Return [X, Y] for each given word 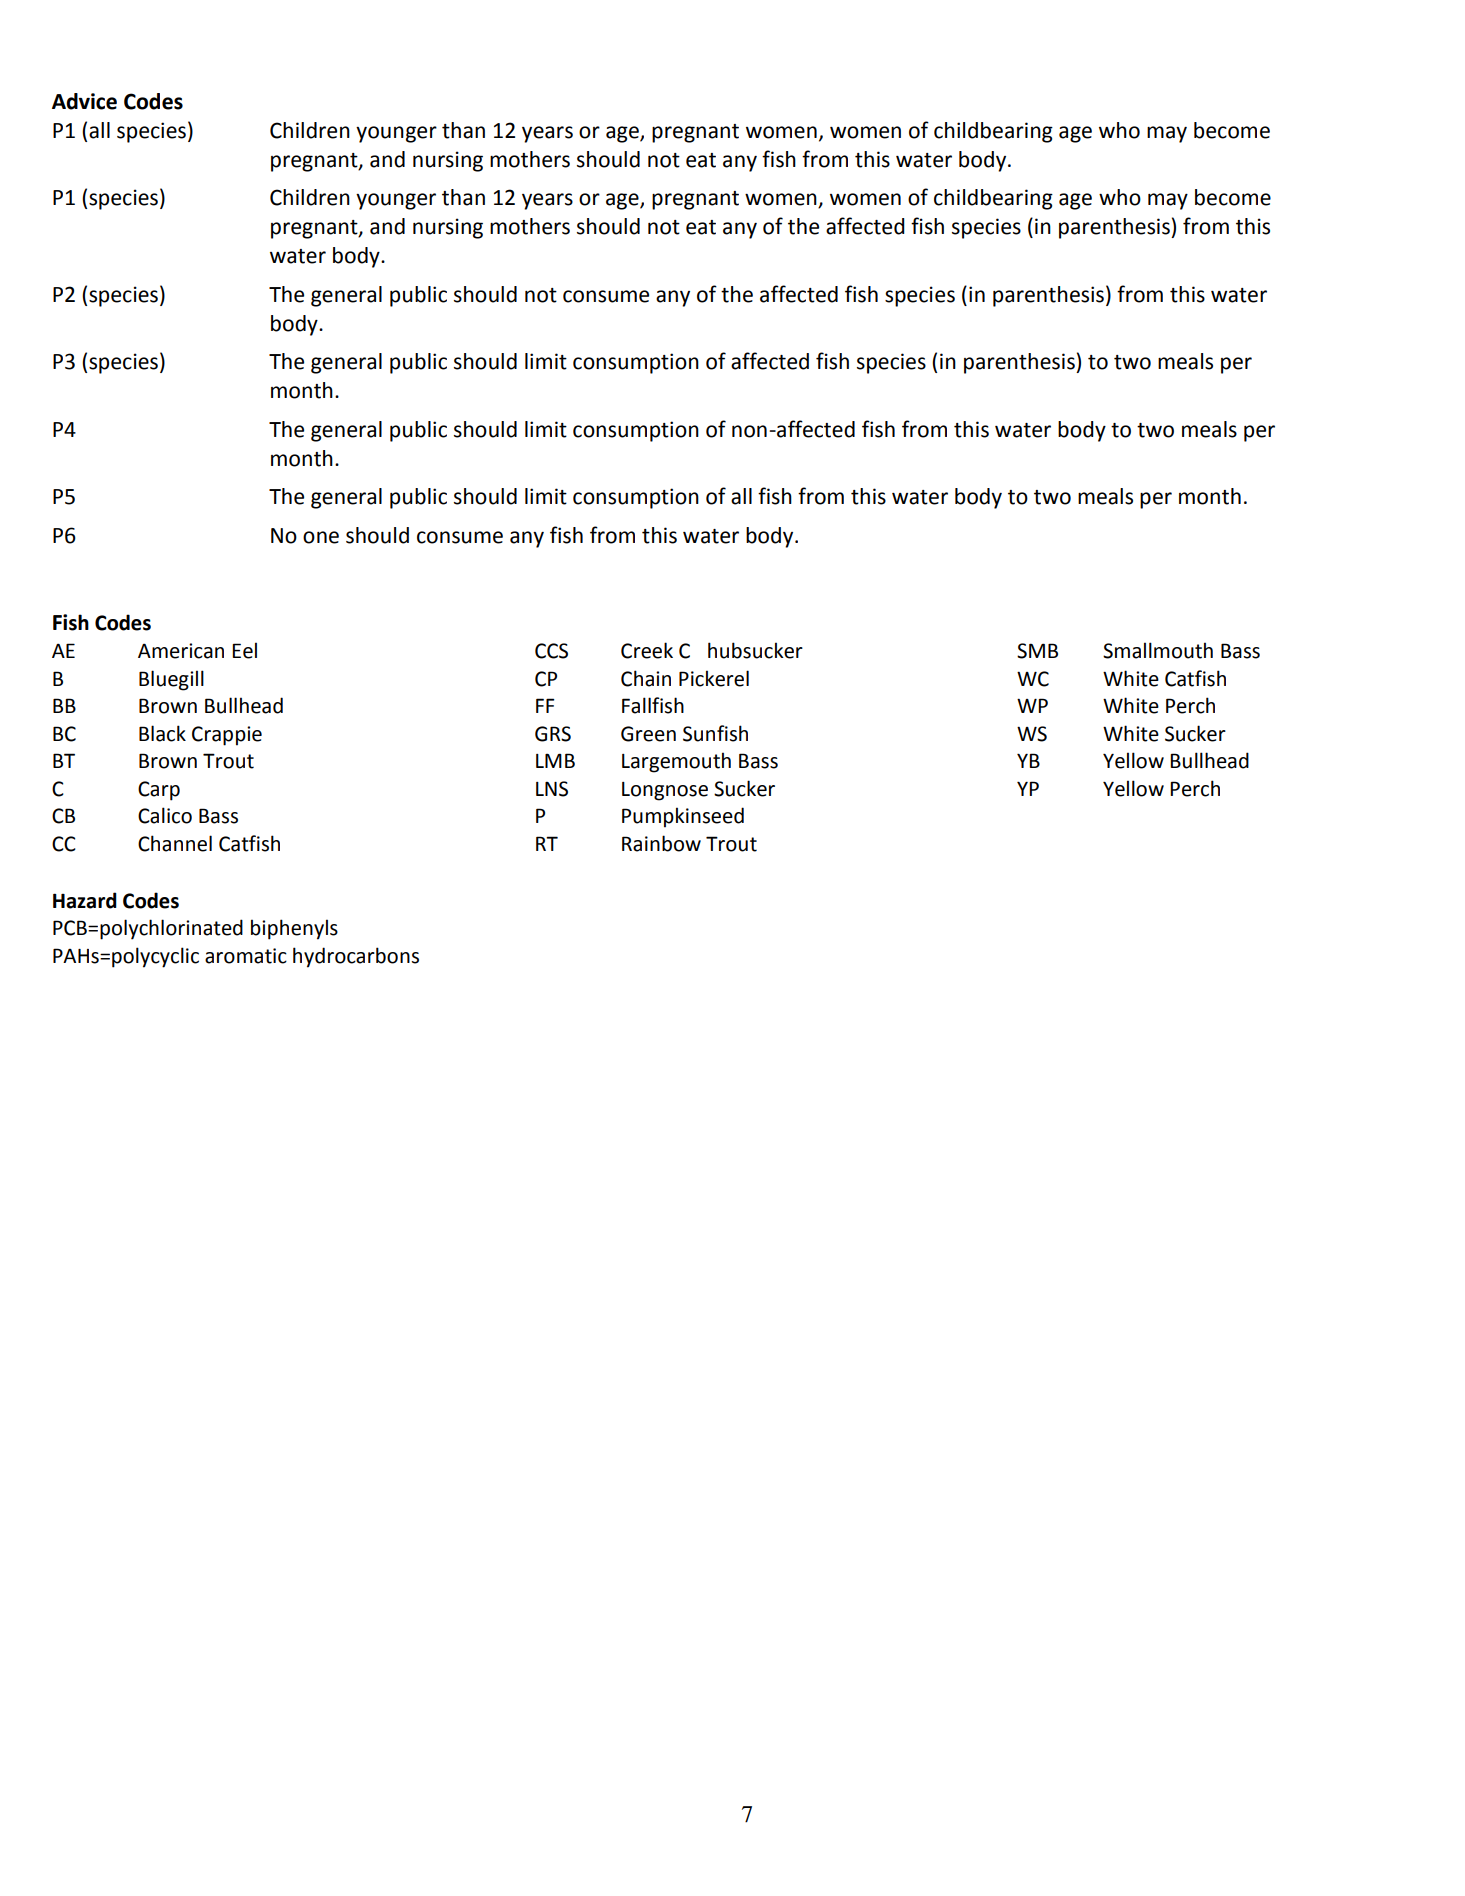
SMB [1037, 651]
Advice [84, 101]
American [181, 651]
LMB [555, 760]
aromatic [246, 956]
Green [648, 734]
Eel [244, 650]
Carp [159, 791]
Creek [647, 650]
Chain [646, 678]
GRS [553, 734]
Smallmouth [1158, 650]
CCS [551, 651]
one [321, 537]
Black [162, 733]
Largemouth [676, 762]
